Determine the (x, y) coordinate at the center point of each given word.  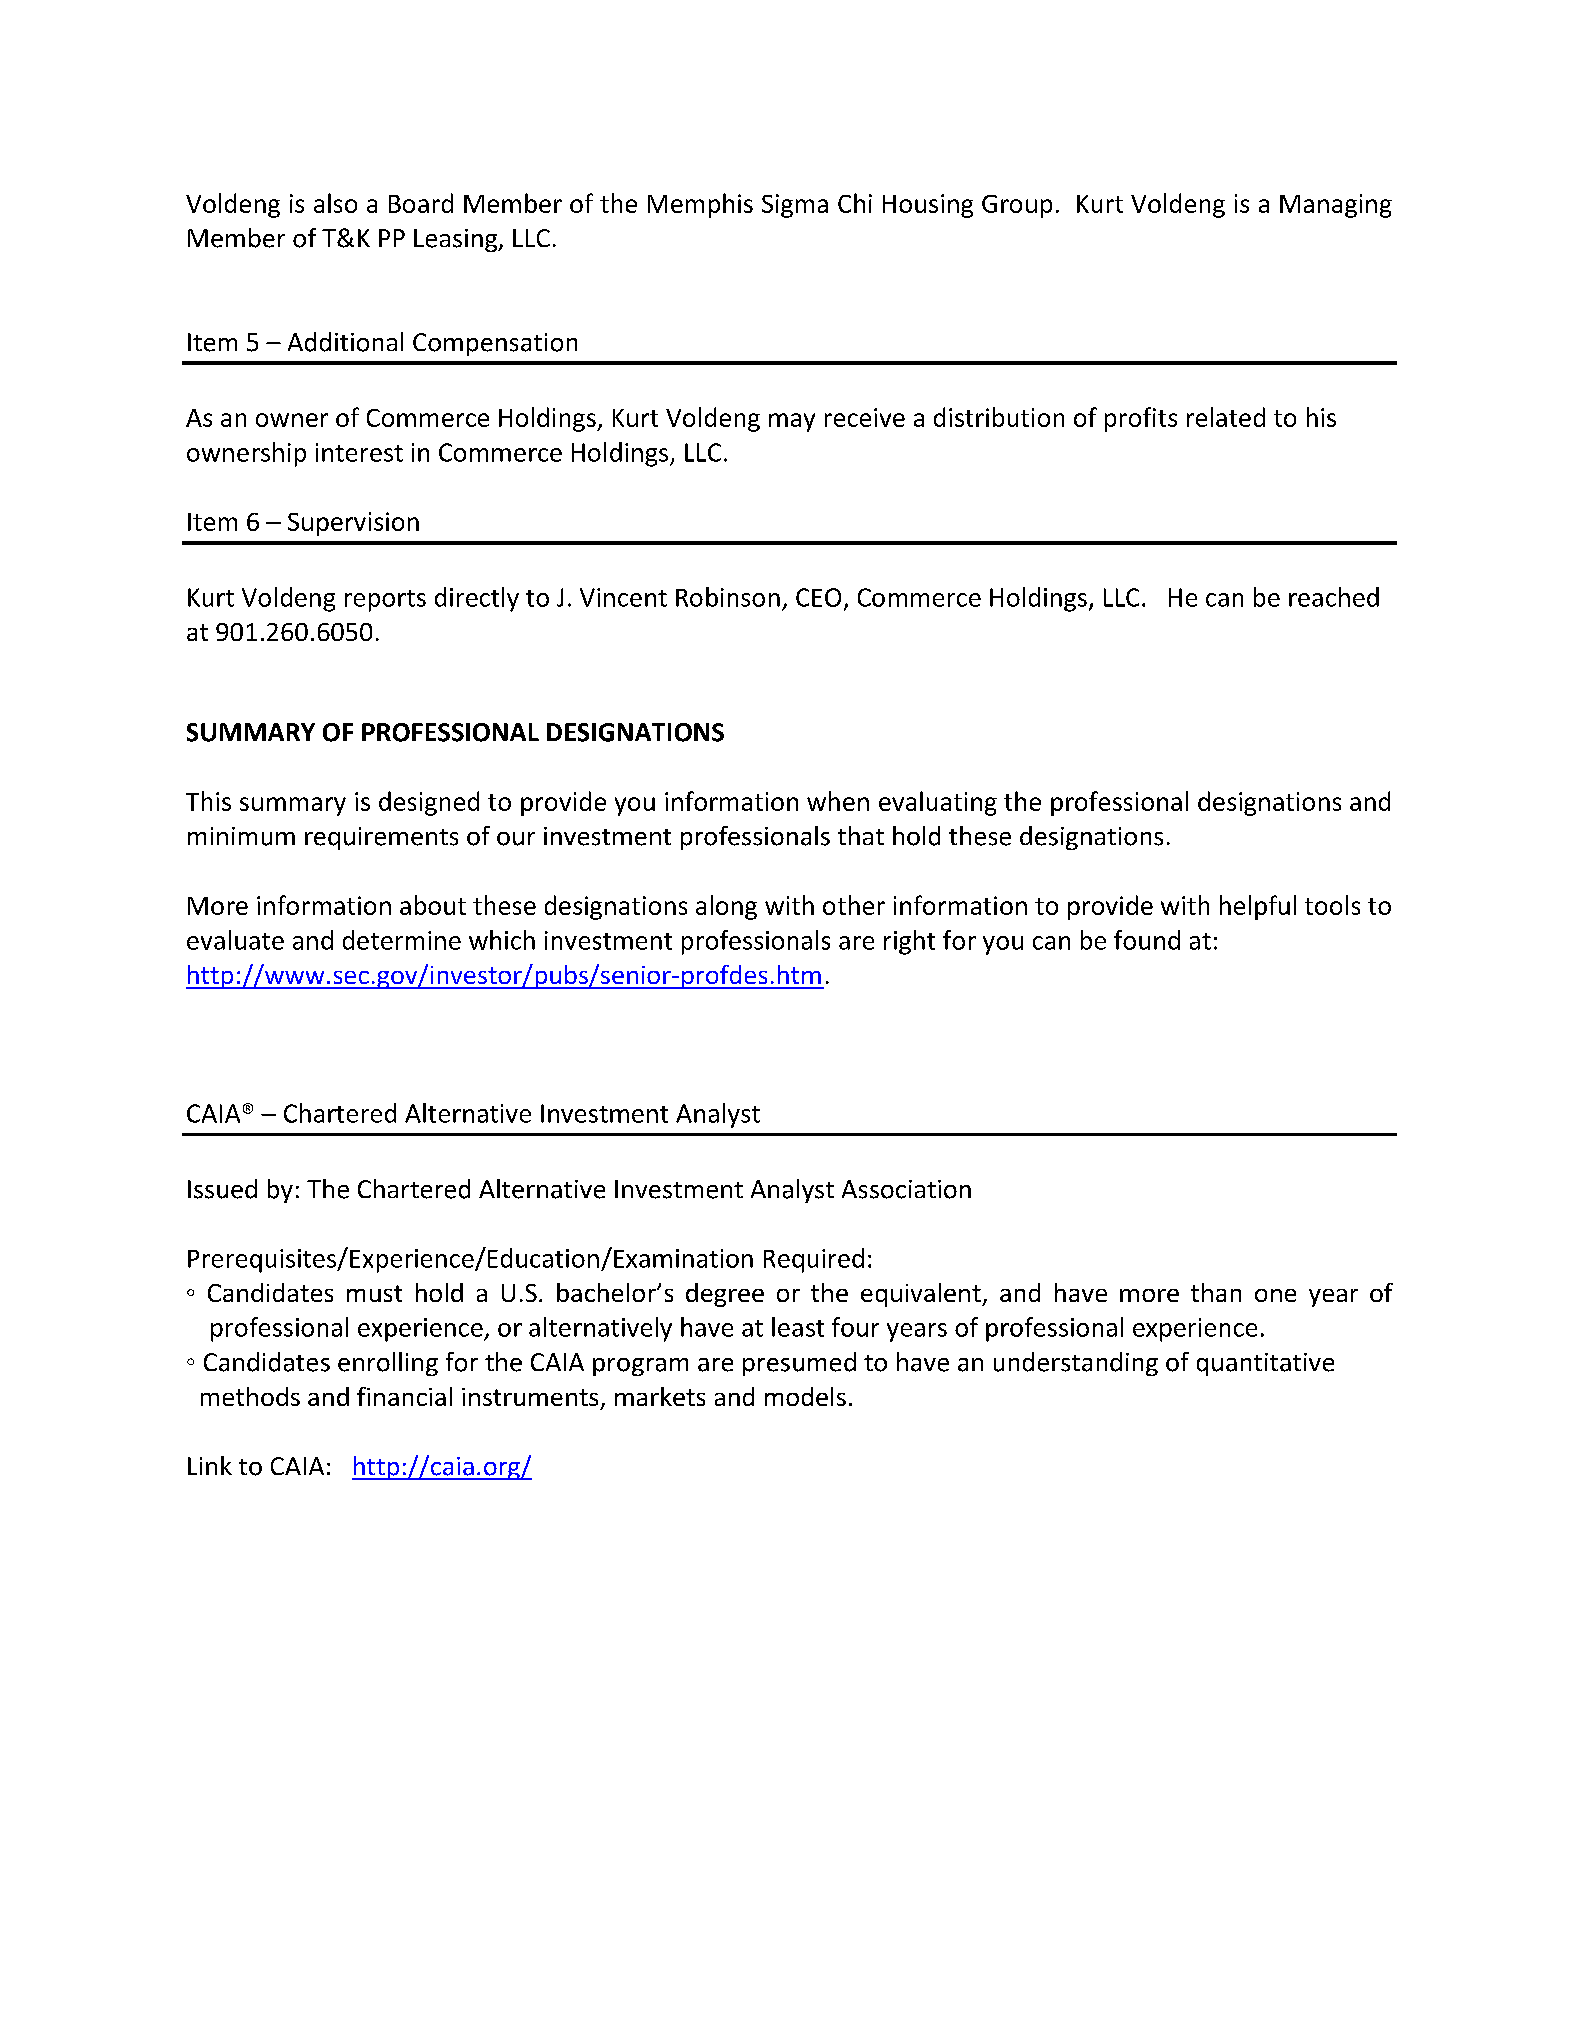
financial (404, 1396)
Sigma (795, 206)
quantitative (1265, 1364)
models (805, 1396)
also (335, 203)
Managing (1336, 206)
